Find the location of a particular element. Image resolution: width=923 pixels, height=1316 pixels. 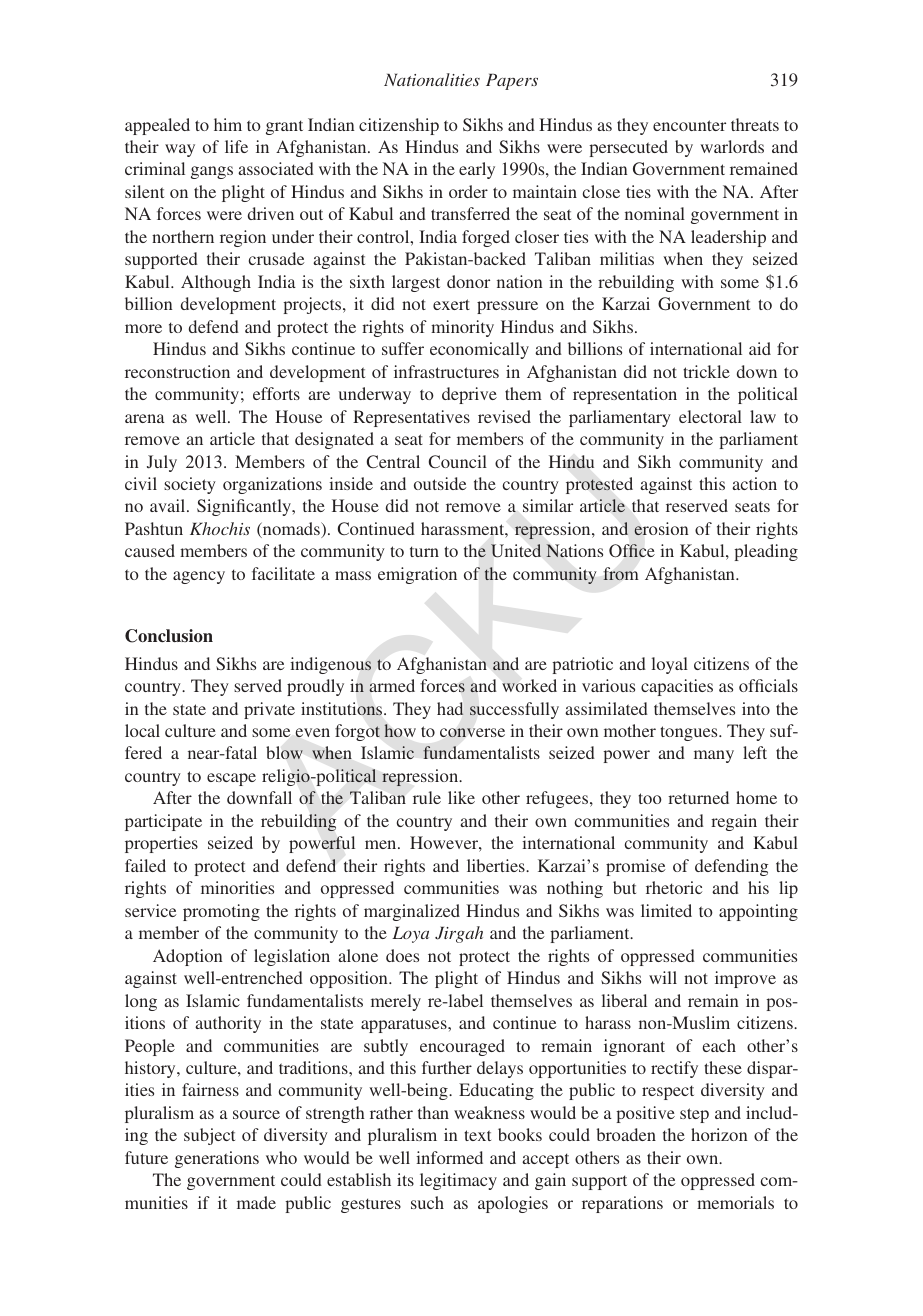

him is located at coordinates (228, 124).
